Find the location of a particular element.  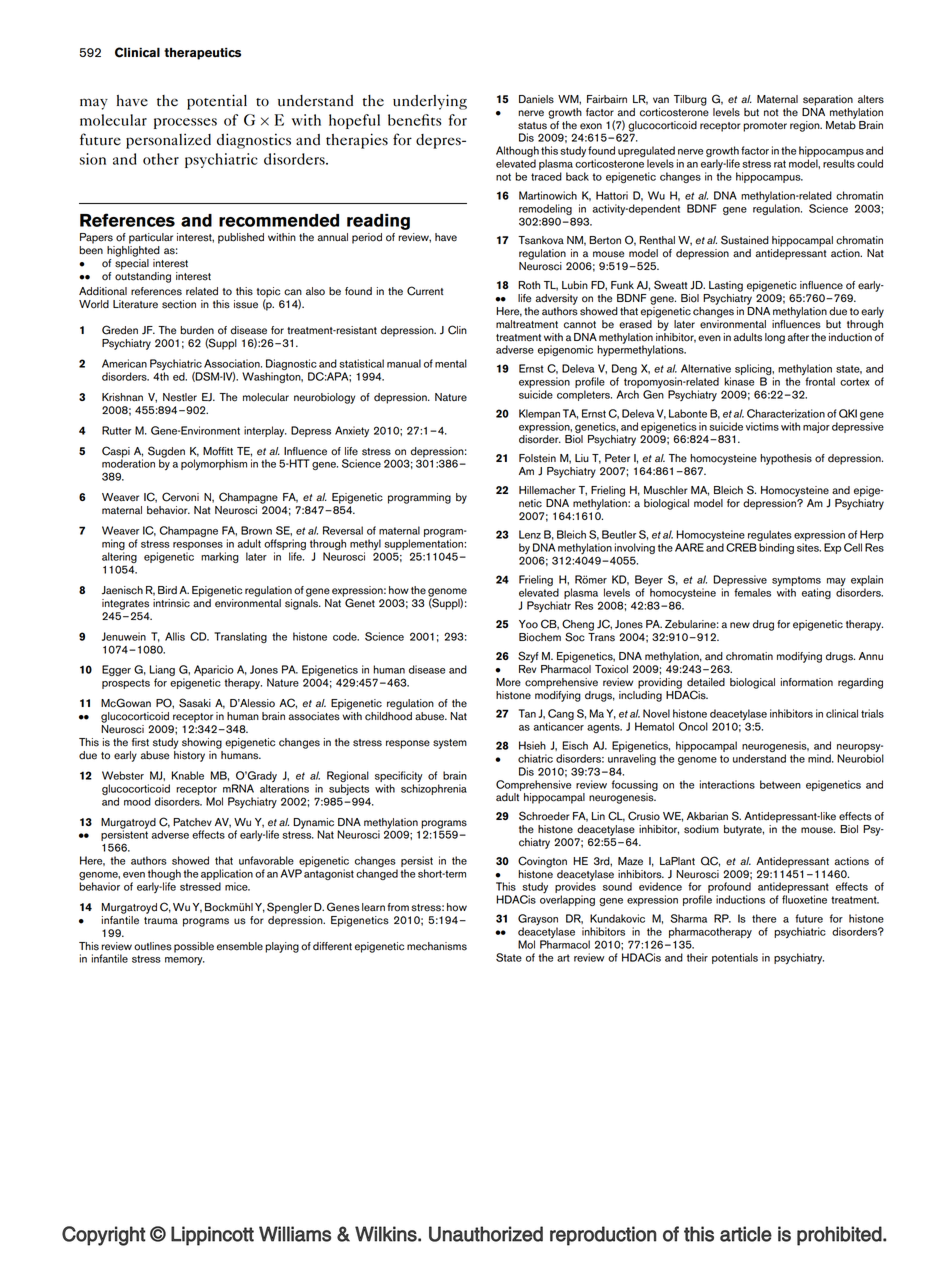

marking is located at coordinates (220, 557).
